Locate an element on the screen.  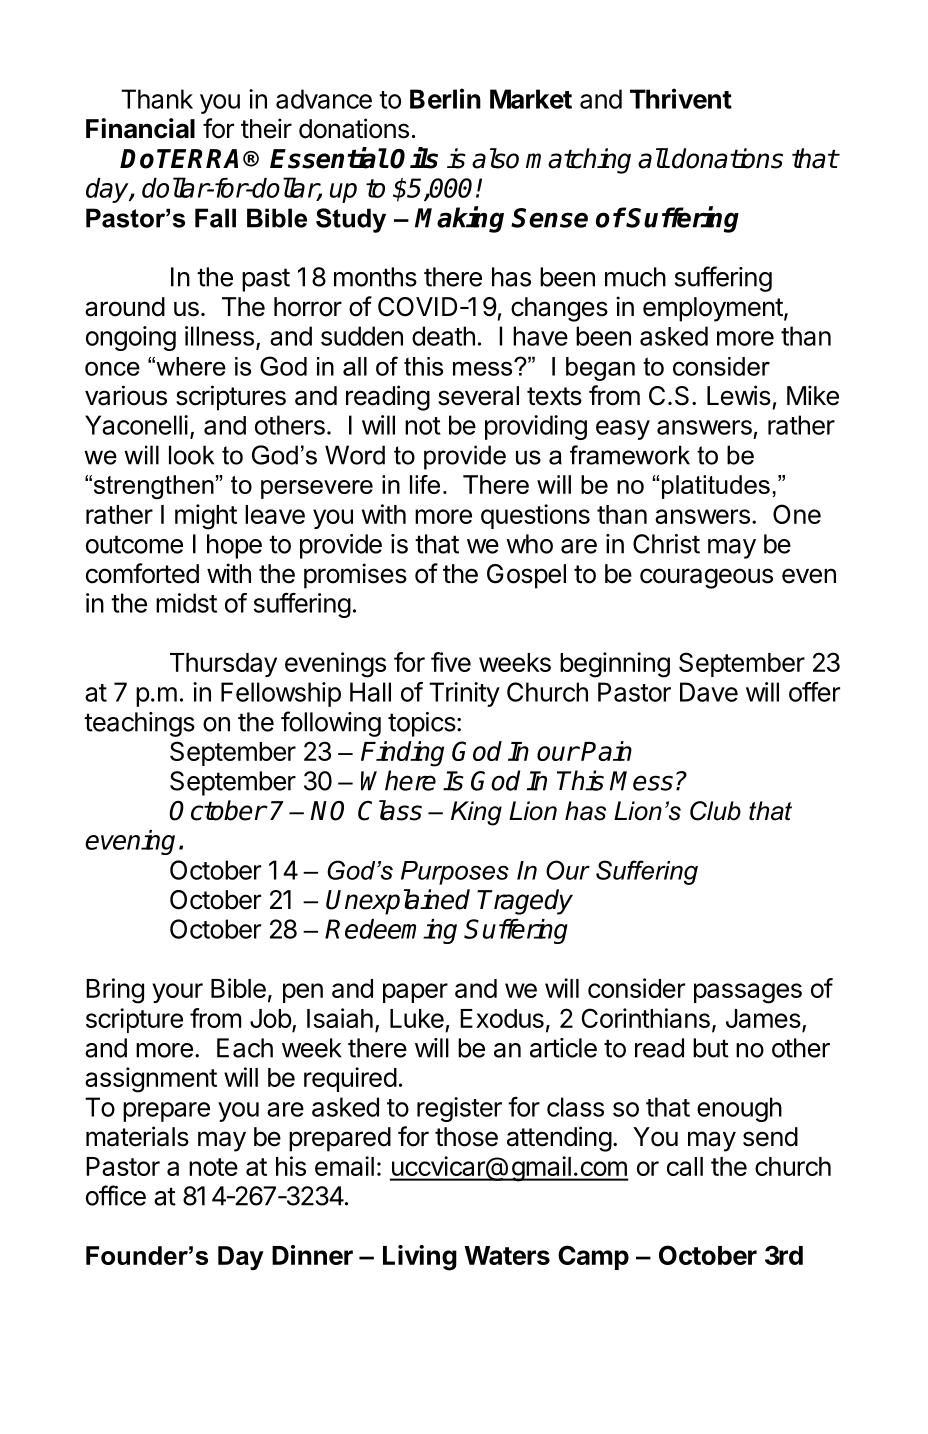
passages is located at coordinates (748, 993).
